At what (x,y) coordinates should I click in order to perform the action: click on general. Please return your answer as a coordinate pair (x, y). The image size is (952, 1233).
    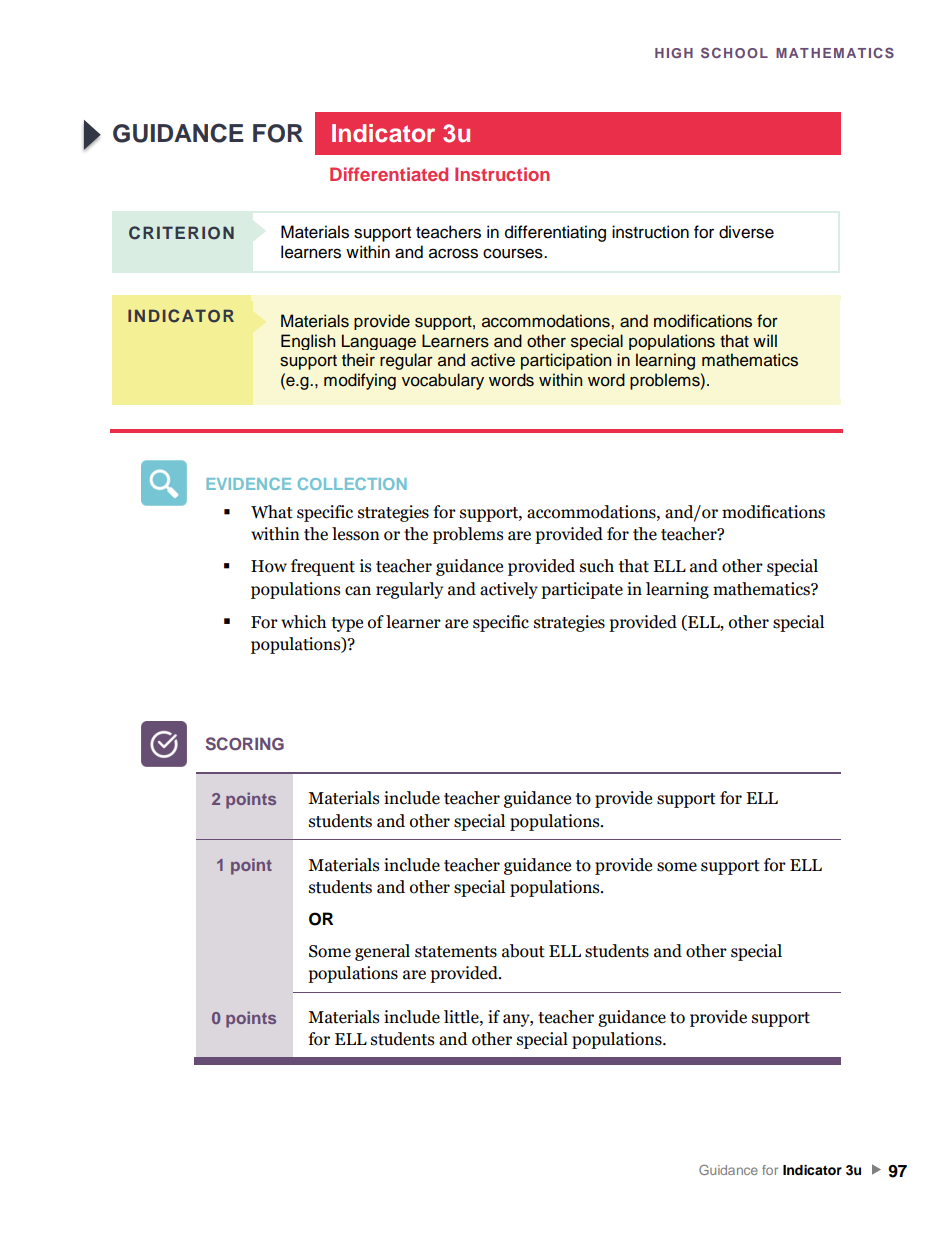
    Looking at the image, I should click on (382, 952).
